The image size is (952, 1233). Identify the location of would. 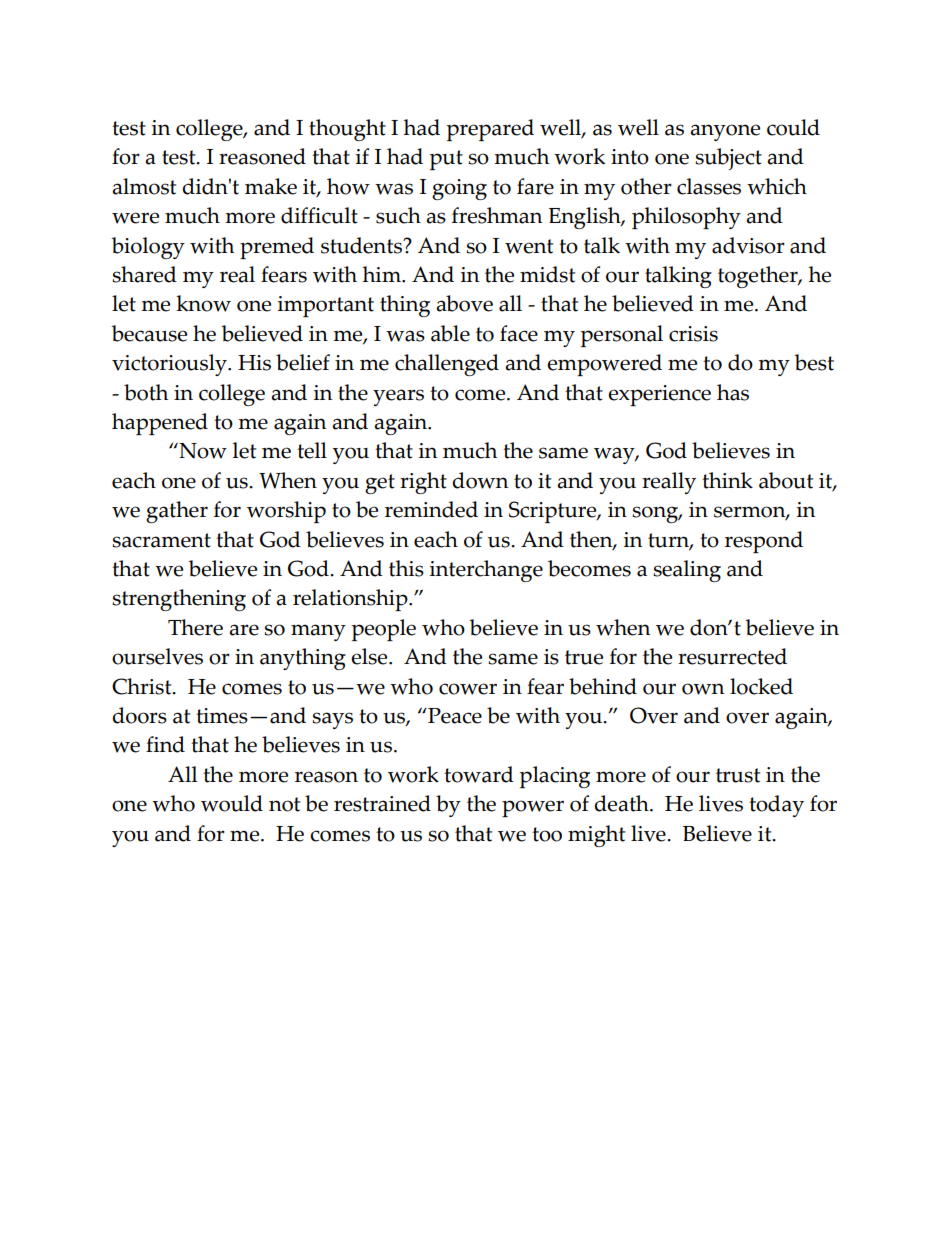
(232, 803).
